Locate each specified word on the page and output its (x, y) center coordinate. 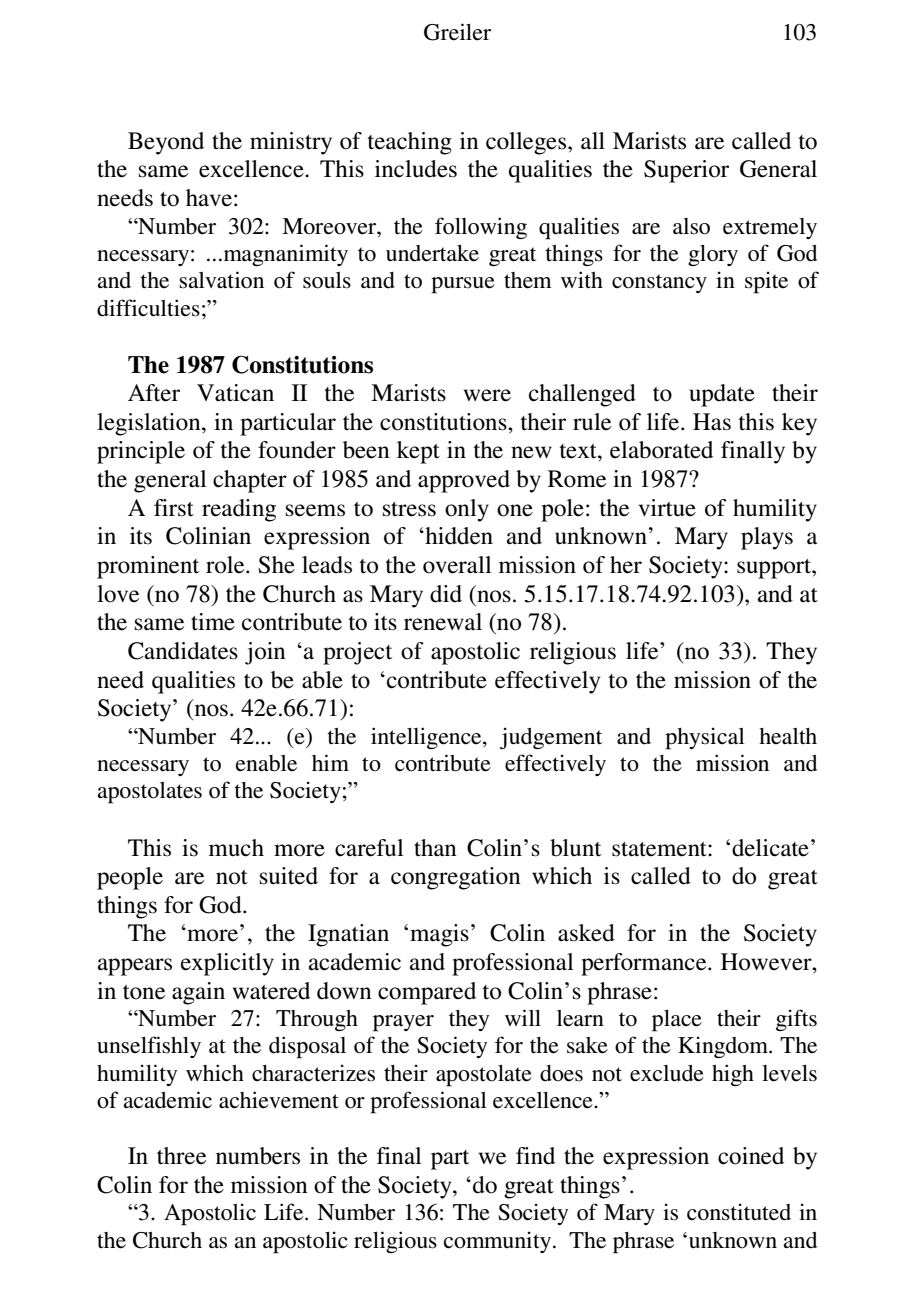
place (677, 1021)
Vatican (235, 393)
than (435, 847)
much (236, 848)
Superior (686, 171)
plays (767, 538)
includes (416, 169)
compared (427, 993)
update (722, 395)
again (198, 993)
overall (457, 565)
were (487, 395)
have (209, 198)
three (181, 1156)
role (226, 565)
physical (705, 738)
